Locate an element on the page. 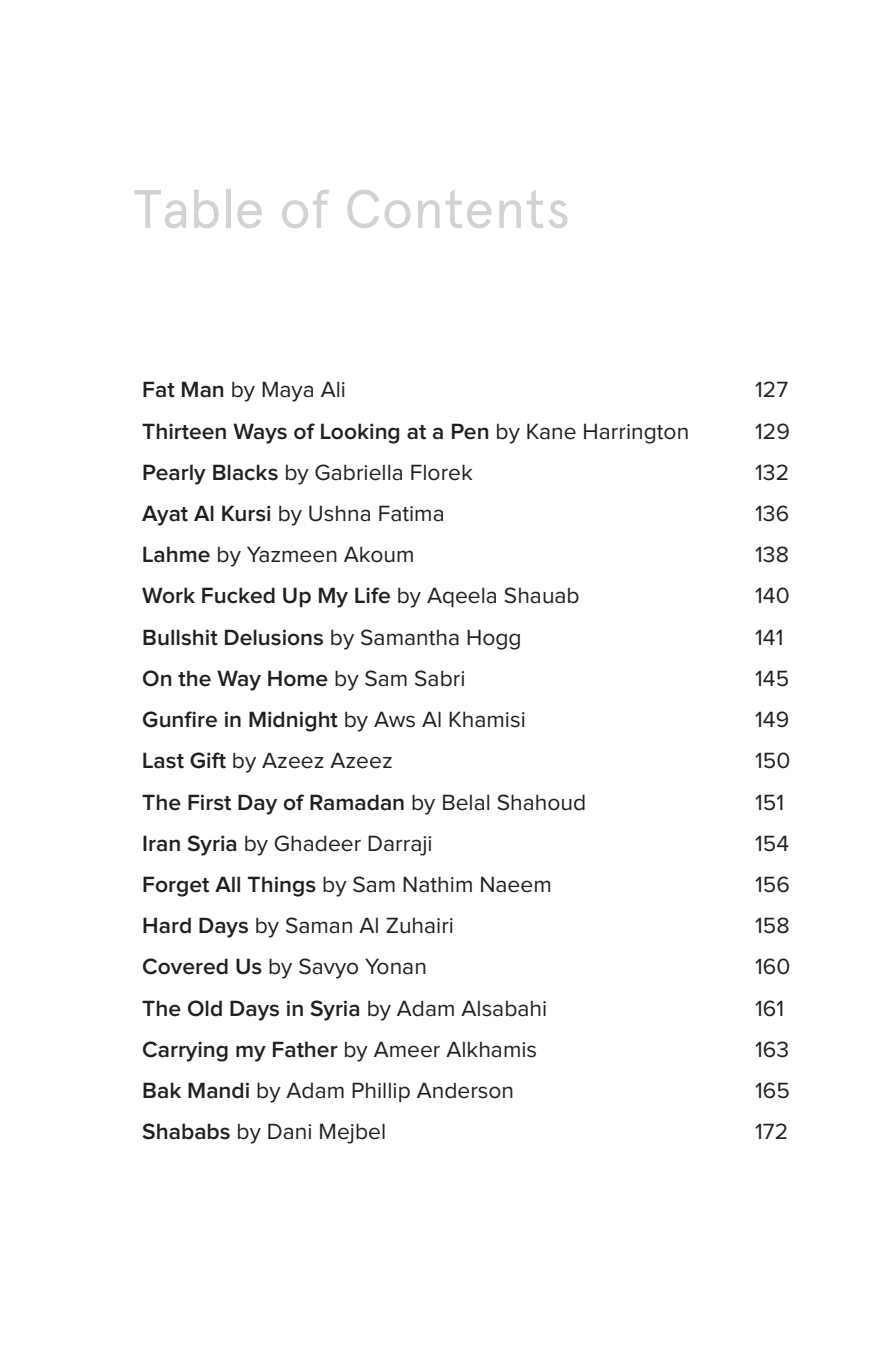 The height and width of the page is (1372, 883). Life is located at coordinates (372, 595).
